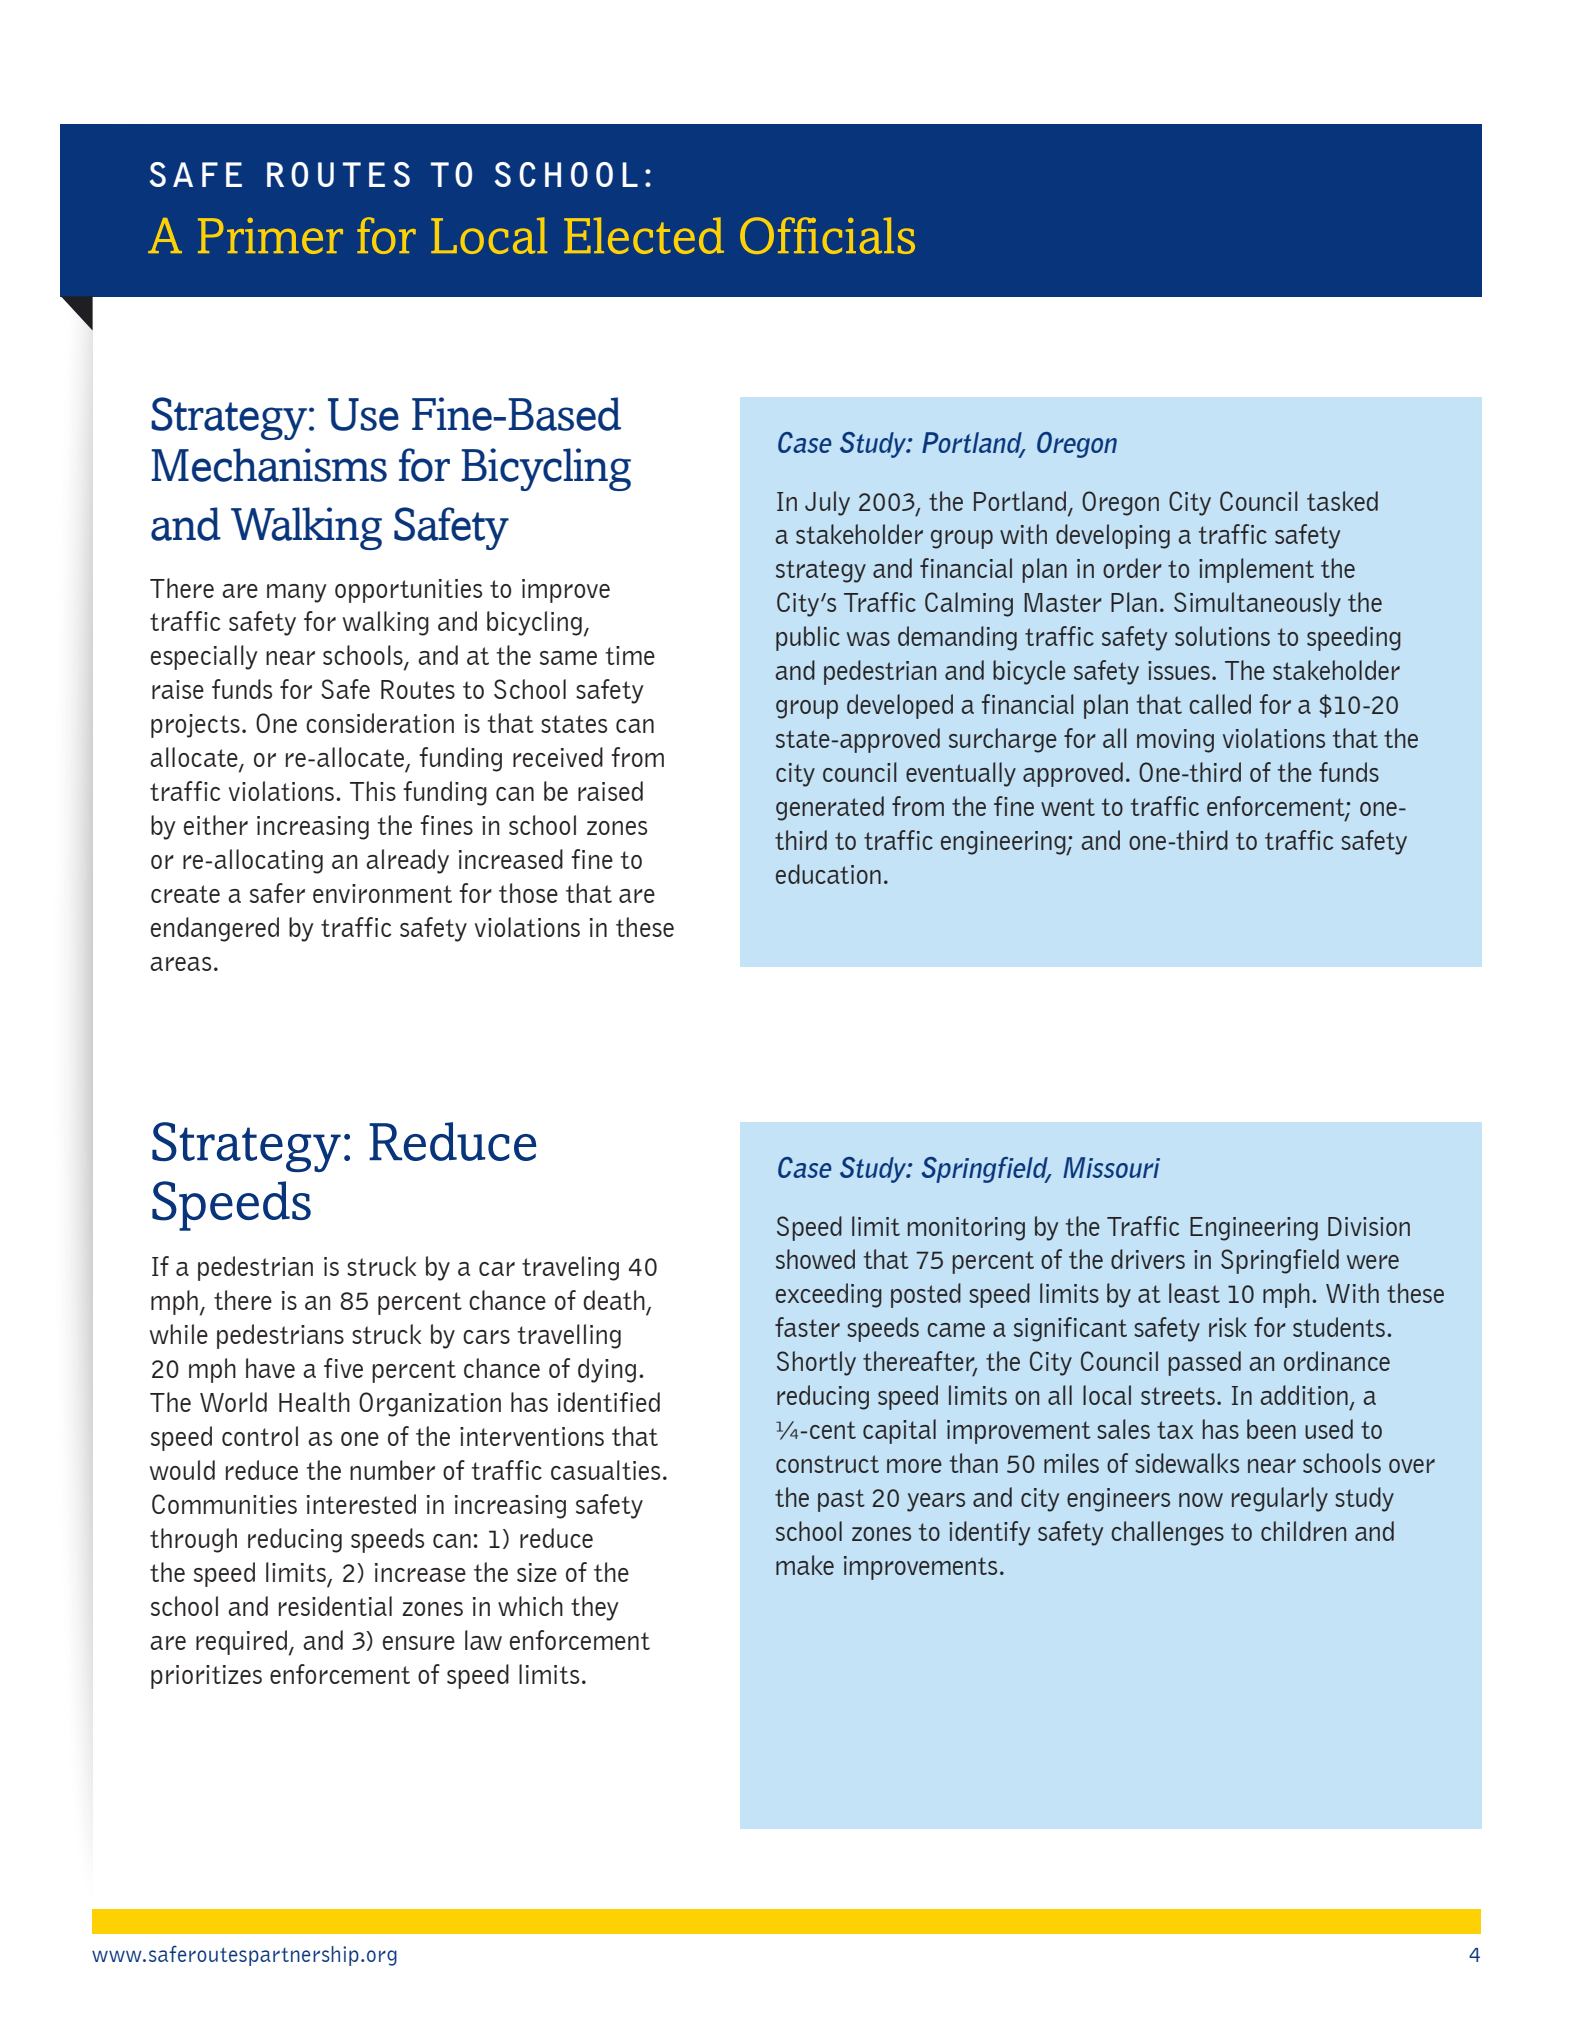 This image has height=2037, width=1574. I want to click on make, so click(805, 1565).
